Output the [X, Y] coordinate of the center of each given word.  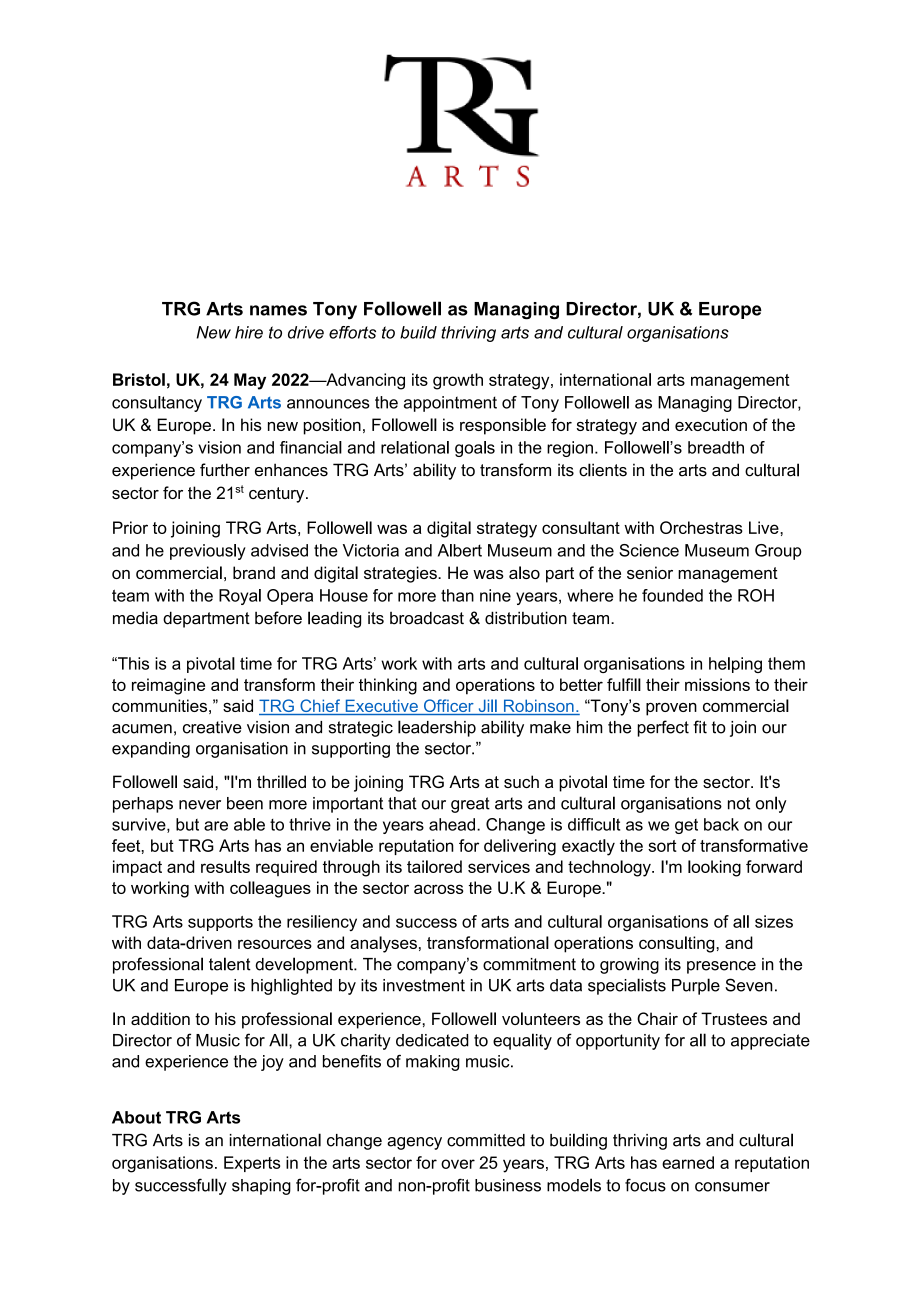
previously [208, 552]
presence [721, 967]
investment [424, 985]
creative [212, 727]
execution [711, 424]
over [458, 1164]
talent [230, 964]
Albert [460, 550]
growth [458, 381]
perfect [663, 728]
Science [649, 550]
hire [249, 332]
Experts [252, 1164]
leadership [437, 728]
